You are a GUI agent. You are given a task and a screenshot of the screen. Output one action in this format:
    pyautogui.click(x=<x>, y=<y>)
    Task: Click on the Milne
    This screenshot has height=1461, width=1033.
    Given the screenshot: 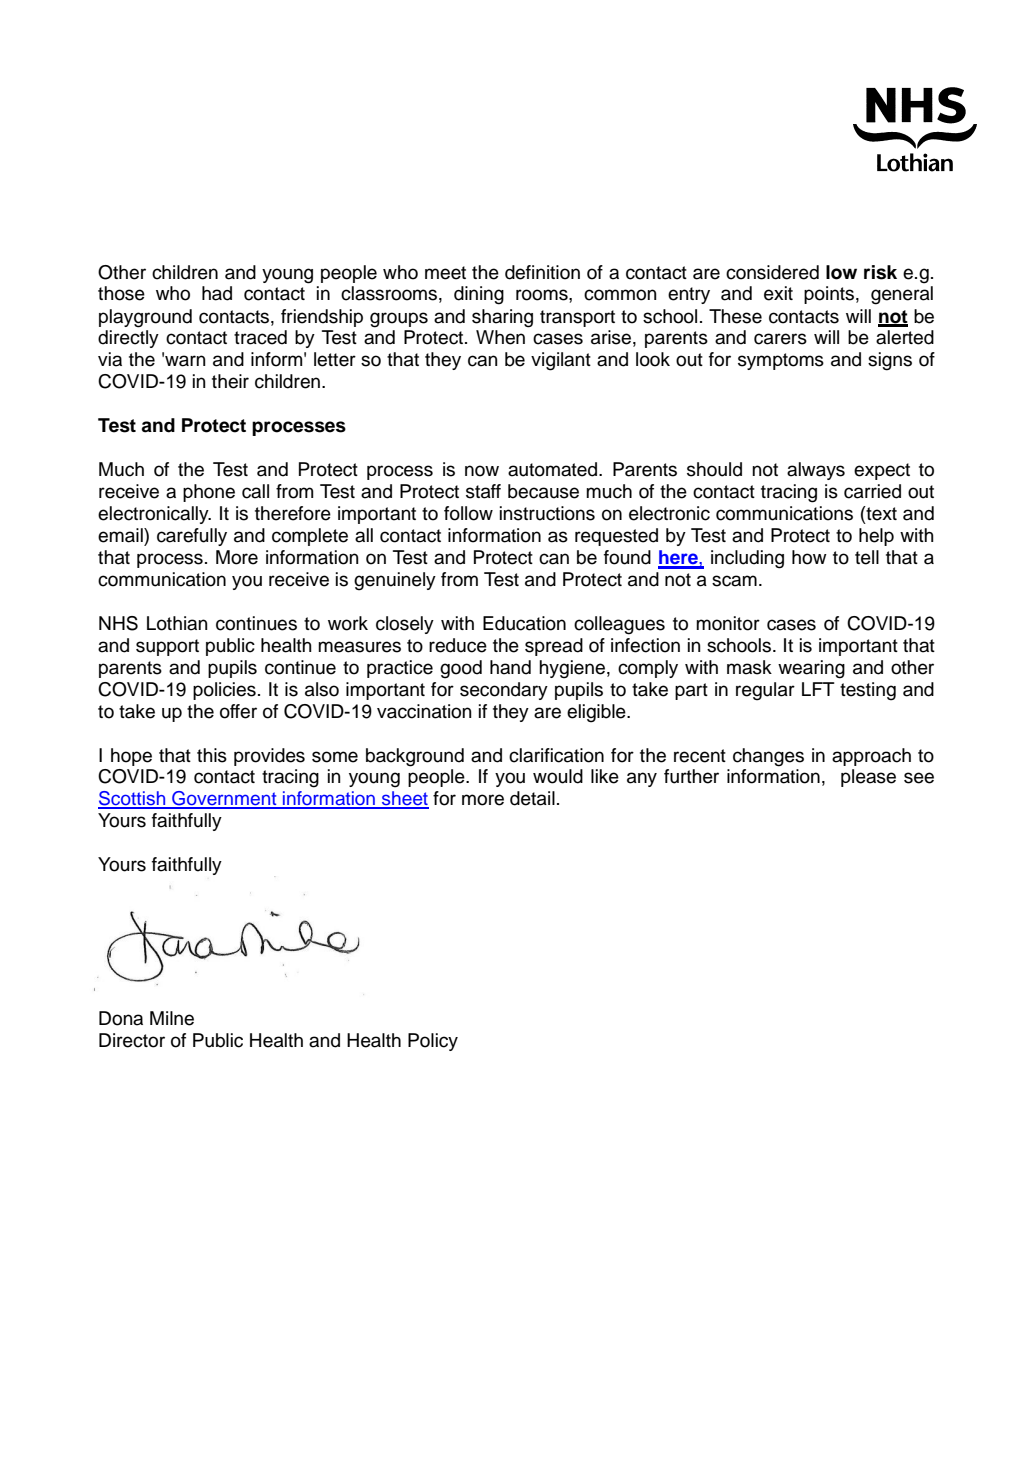 What is the action you would take?
    pyautogui.click(x=172, y=1018)
